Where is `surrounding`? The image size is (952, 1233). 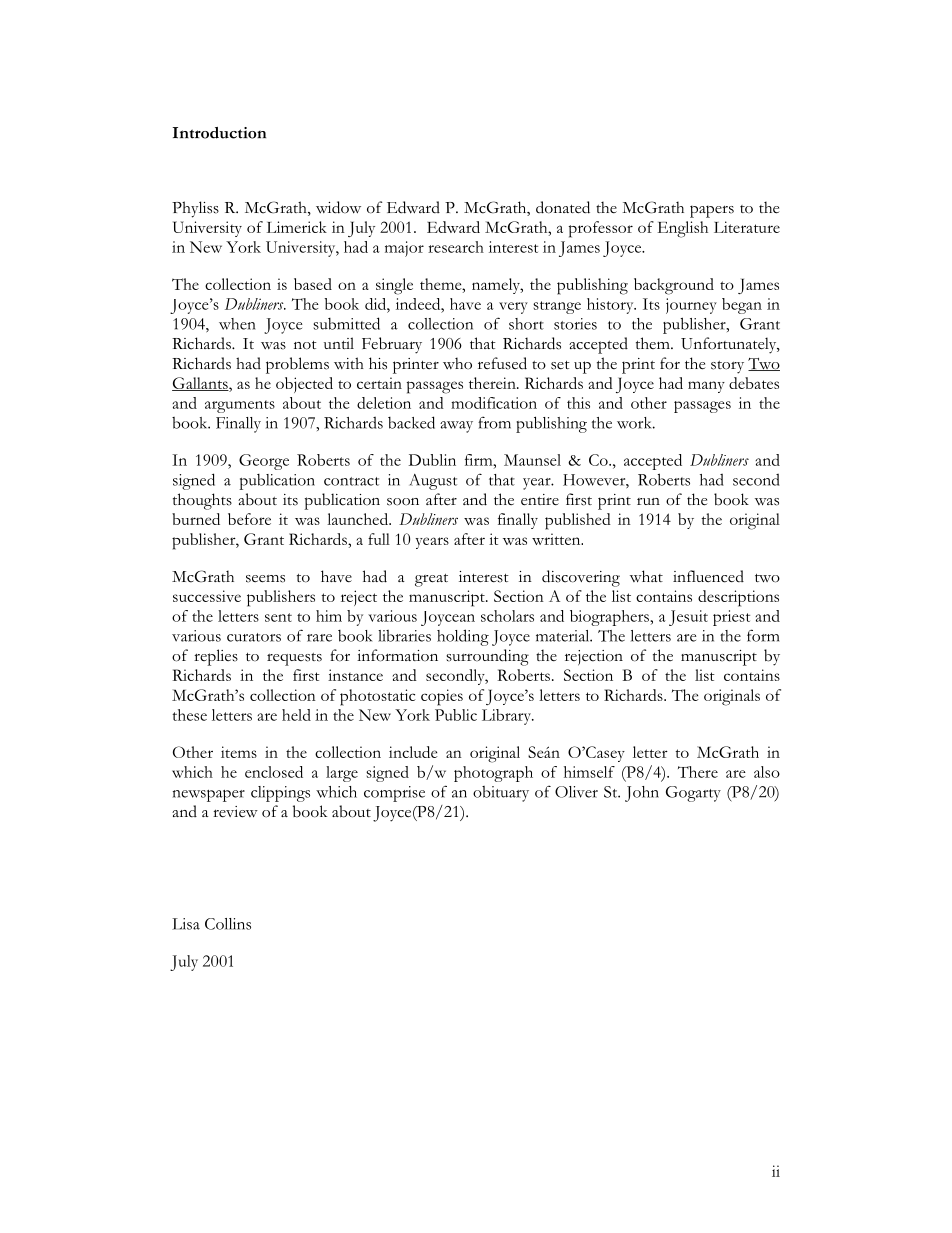 surrounding is located at coordinates (487, 657).
